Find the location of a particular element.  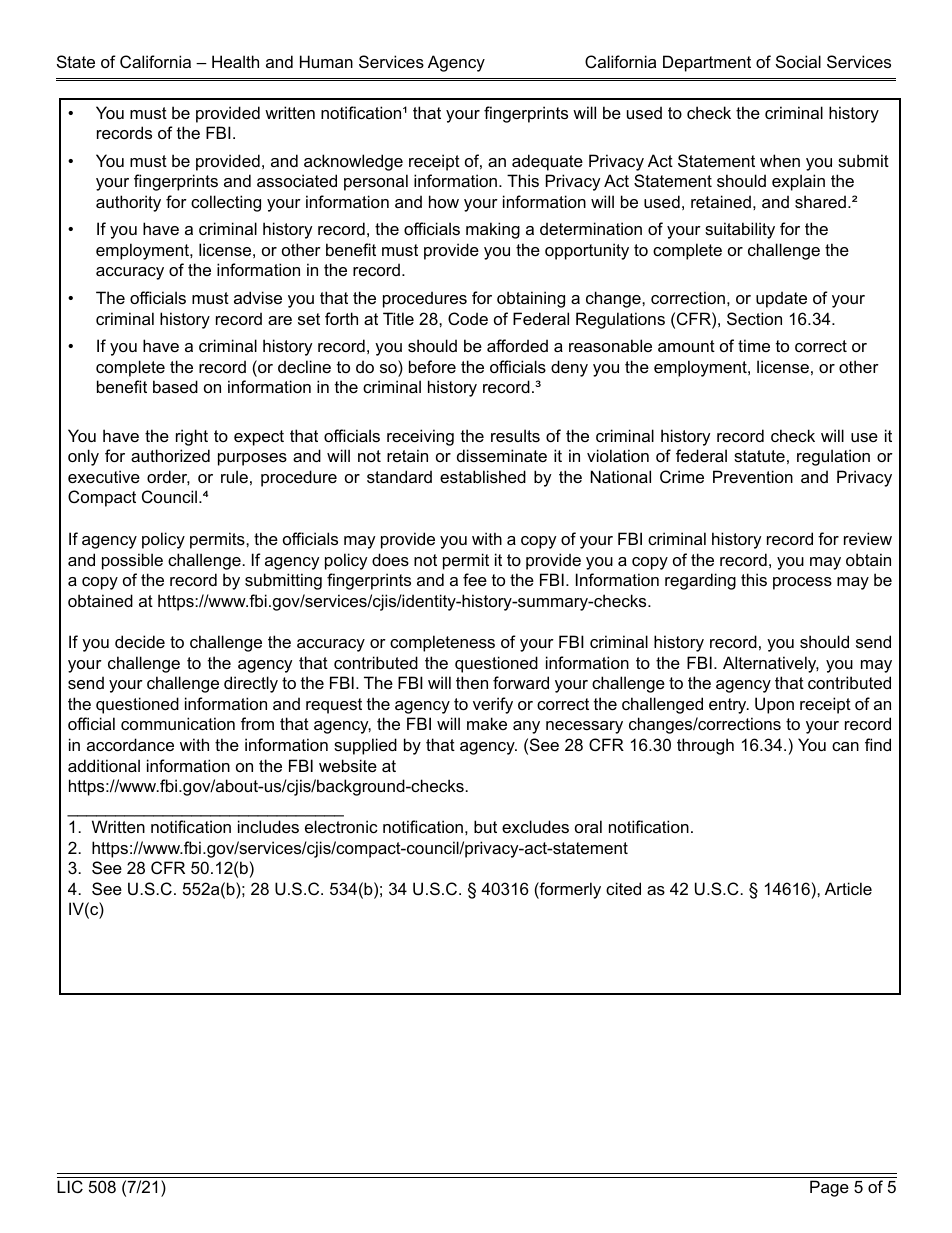

authorized is located at coordinates (170, 455).
